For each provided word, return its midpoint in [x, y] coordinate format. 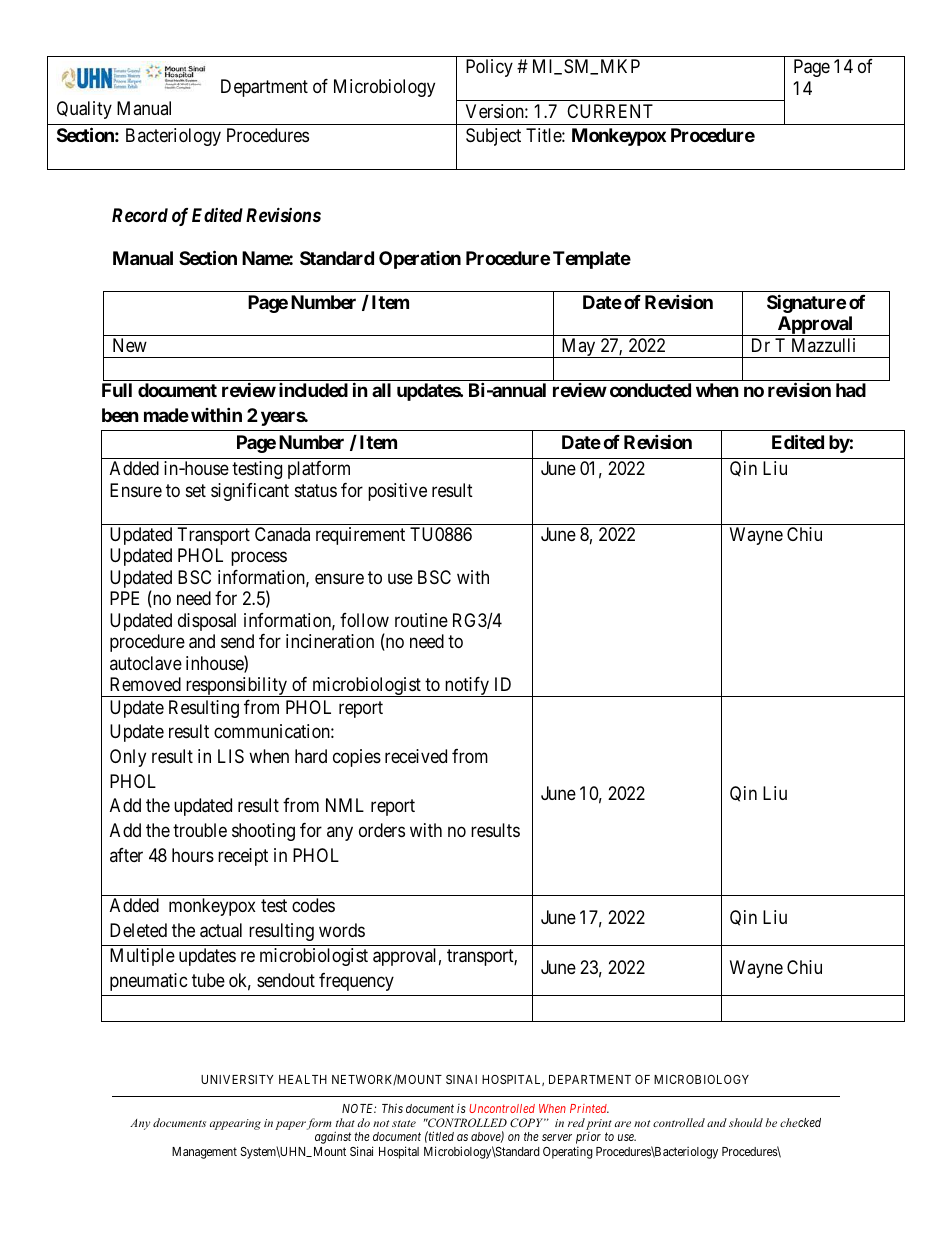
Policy [489, 68]
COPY [528, 1122]
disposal [207, 622]
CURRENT [610, 111]
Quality [84, 110]
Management [204, 1153]
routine [421, 620]
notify [467, 687]
